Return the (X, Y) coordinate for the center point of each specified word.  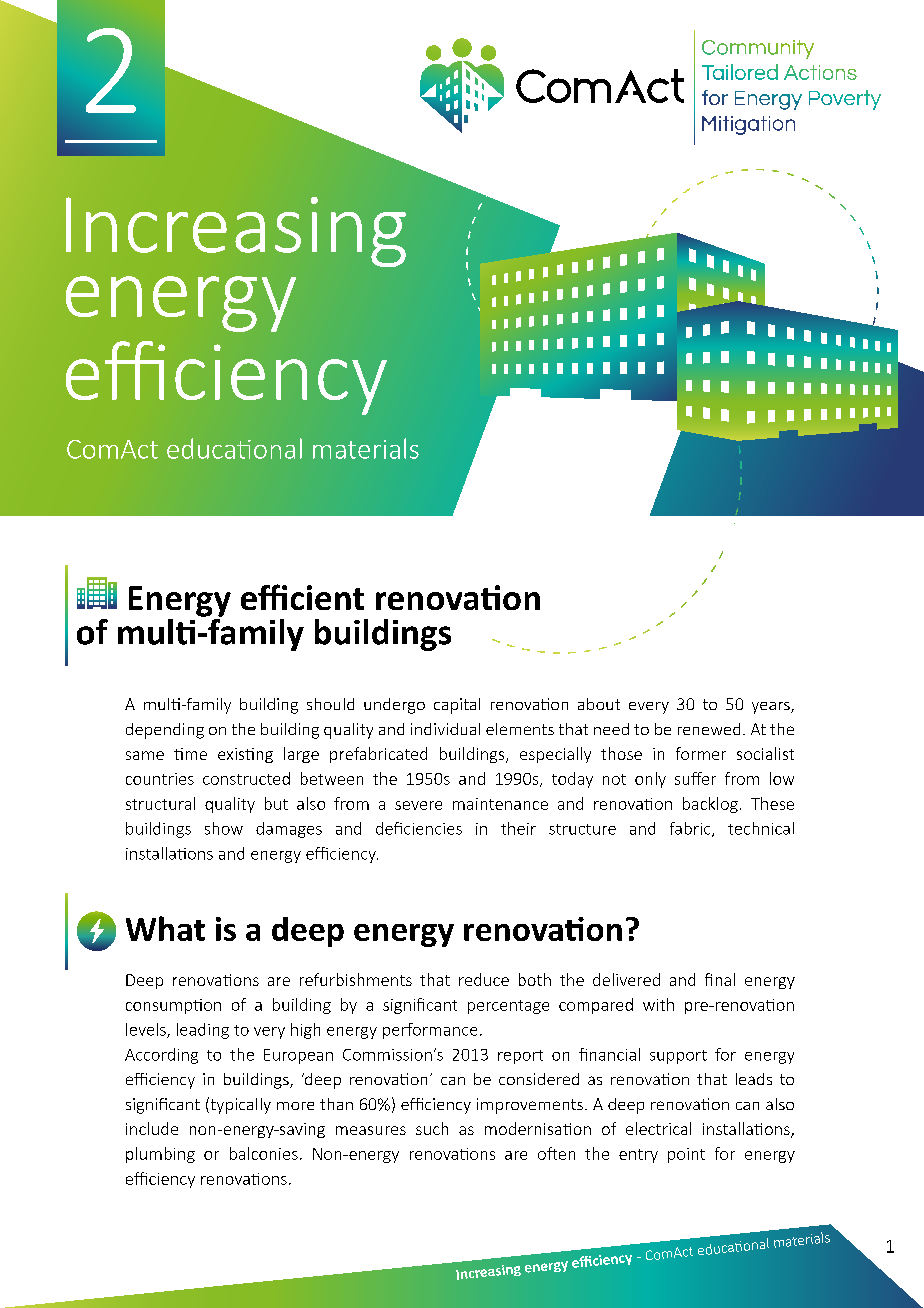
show (224, 828)
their (518, 828)
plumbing (160, 1155)
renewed (709, 729)
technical (761, 828)
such (432, 1128)
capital (457, 706)
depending (165, 731)
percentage (508, 1007)
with (658, 1004)
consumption (173, 1006)
